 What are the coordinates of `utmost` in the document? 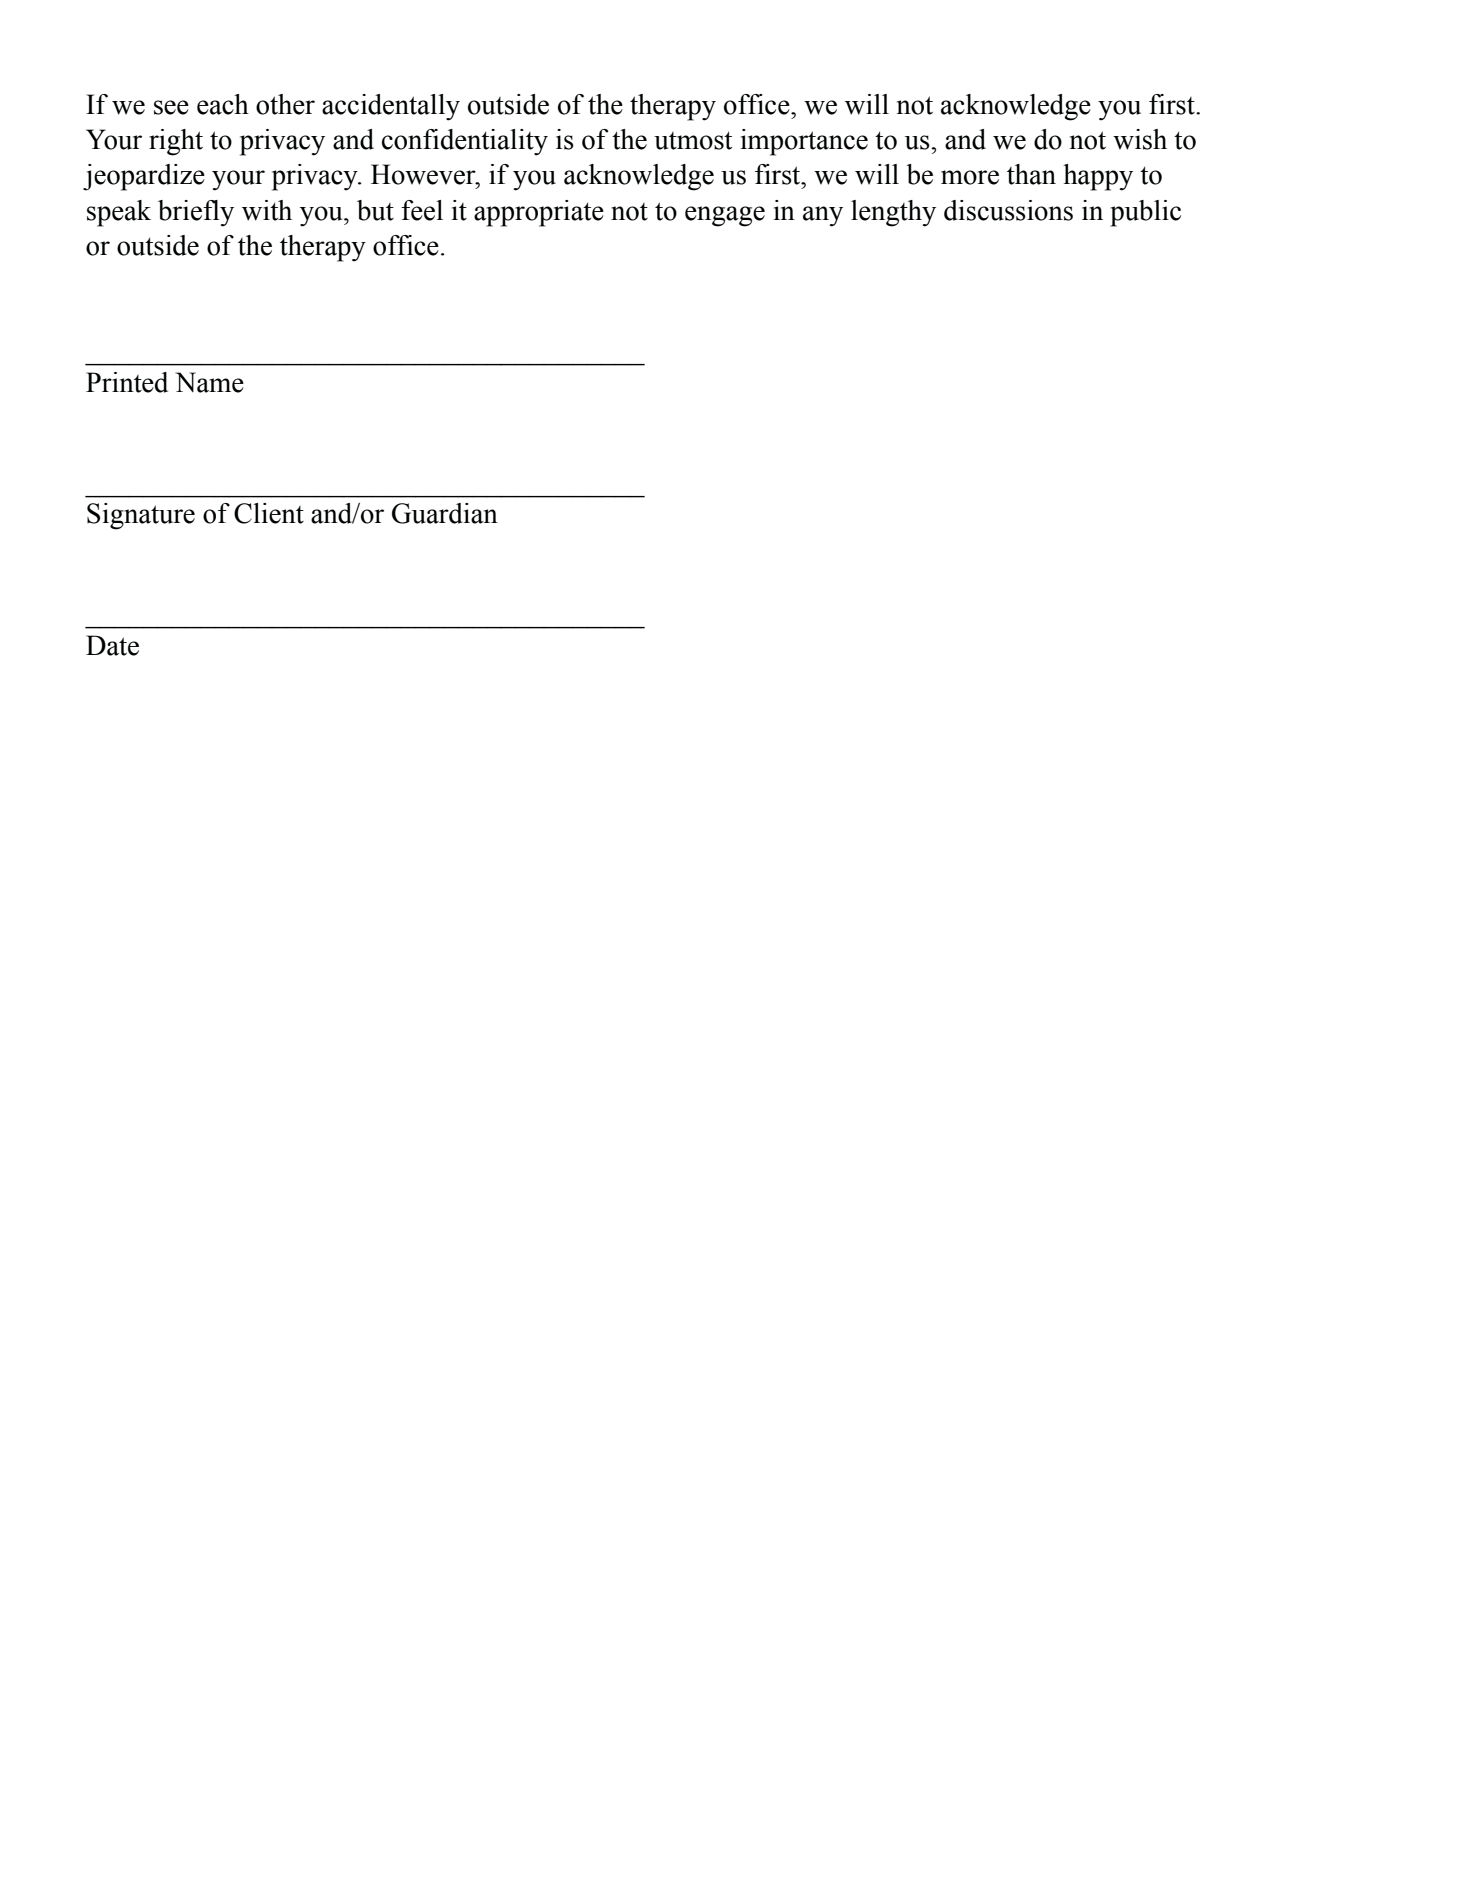 It's located at (693, 140).
